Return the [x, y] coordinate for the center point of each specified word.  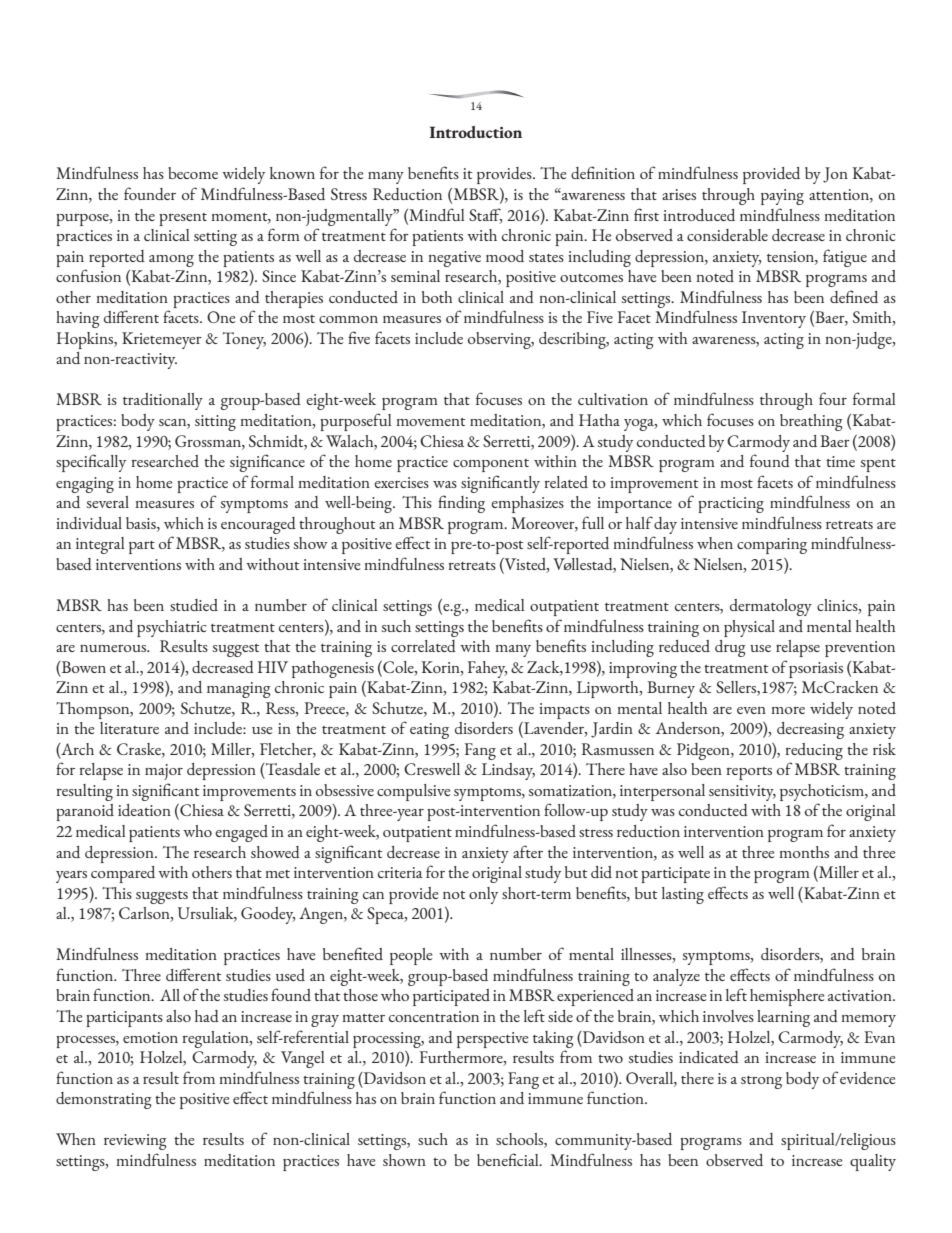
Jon [835, 175]
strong [761, 1082]
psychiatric [172, 628]
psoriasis [816, 670]
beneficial [509, 1159]
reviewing [135, 1142]
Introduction [475, 132]
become [193, 173]
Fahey [487, 669]
